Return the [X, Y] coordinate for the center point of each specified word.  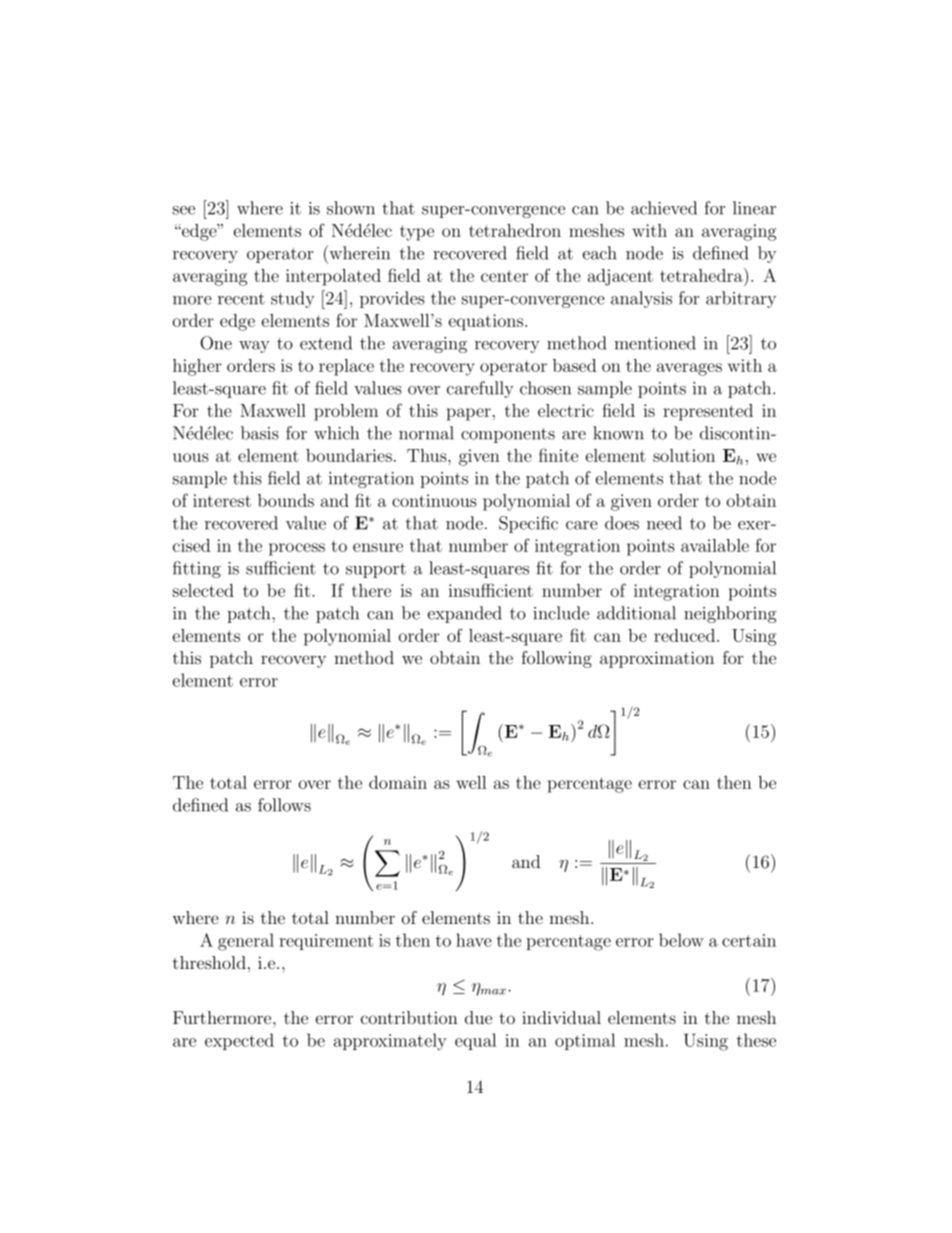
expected [239, 1041]
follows [284, 805]
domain [398, 782]
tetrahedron [515, 230]
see [184, 210]
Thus [428, 455]
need [664, 523]
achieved [664, 208]
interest [222, 500]
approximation [657, 659]
